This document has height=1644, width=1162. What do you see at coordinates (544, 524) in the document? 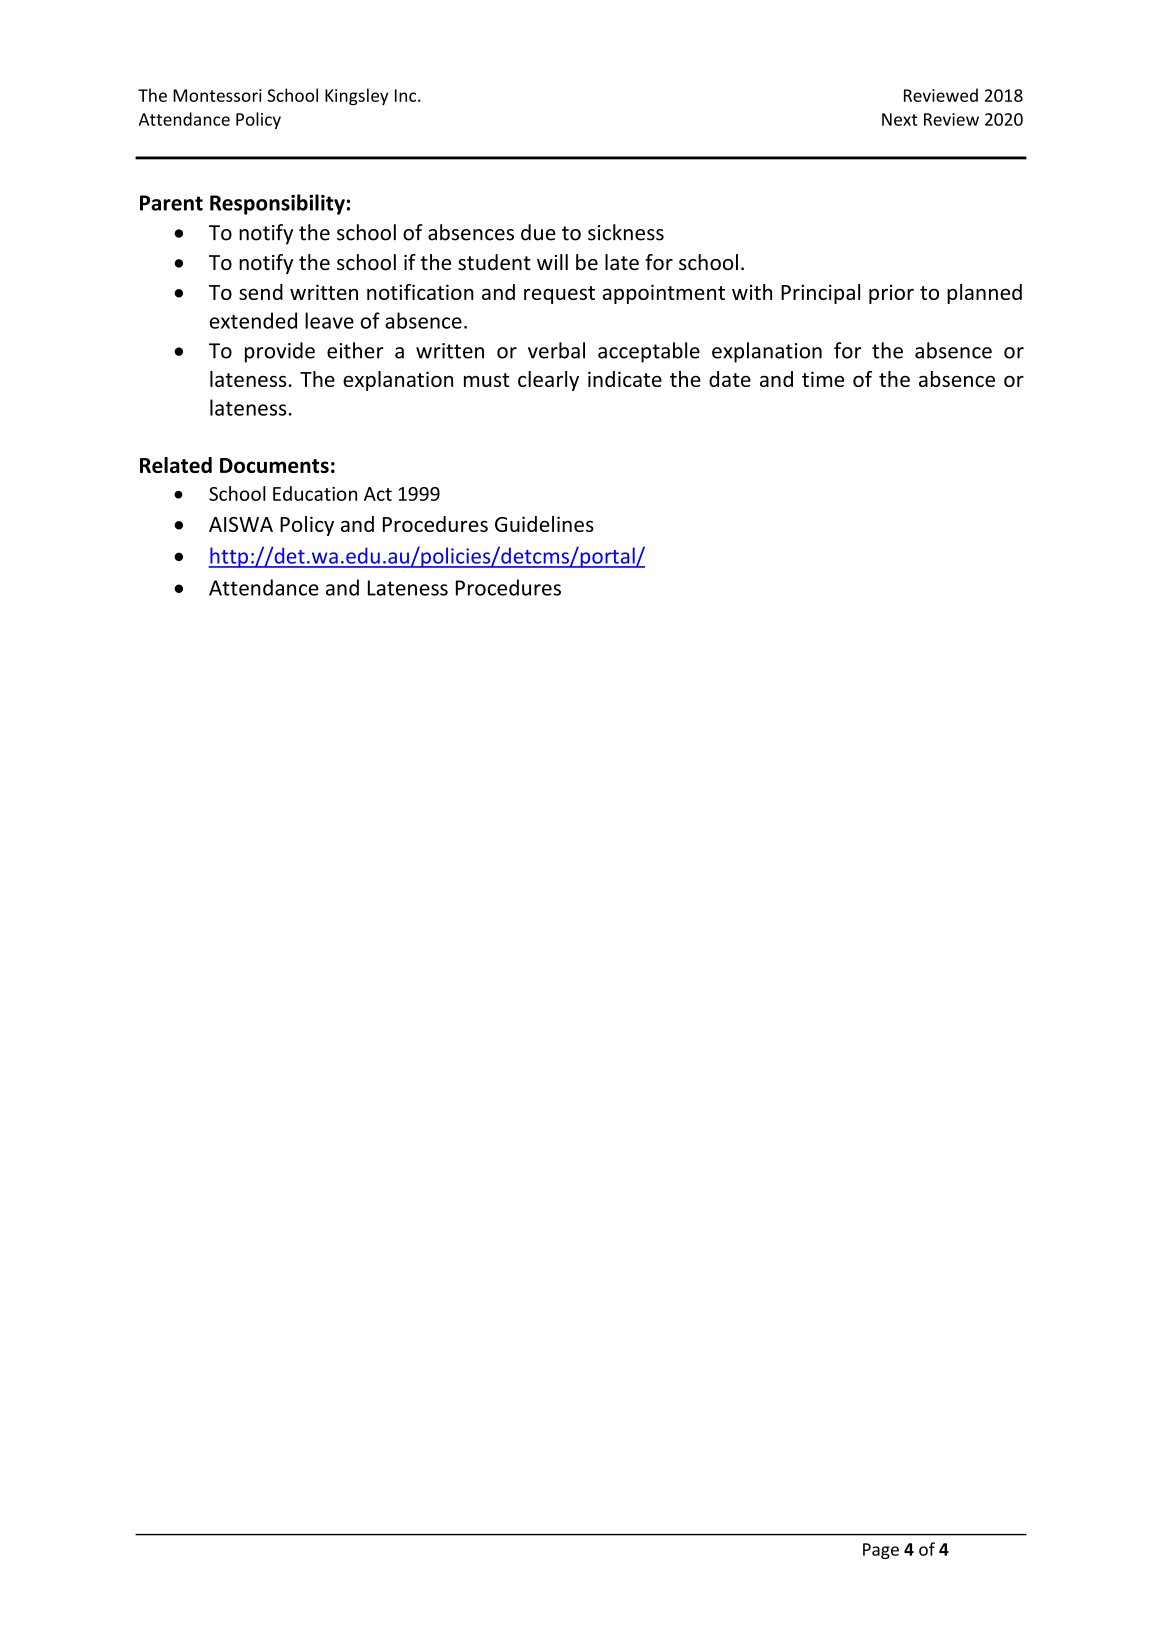
I see `Guidelines` at bounding box center [544, 524].
